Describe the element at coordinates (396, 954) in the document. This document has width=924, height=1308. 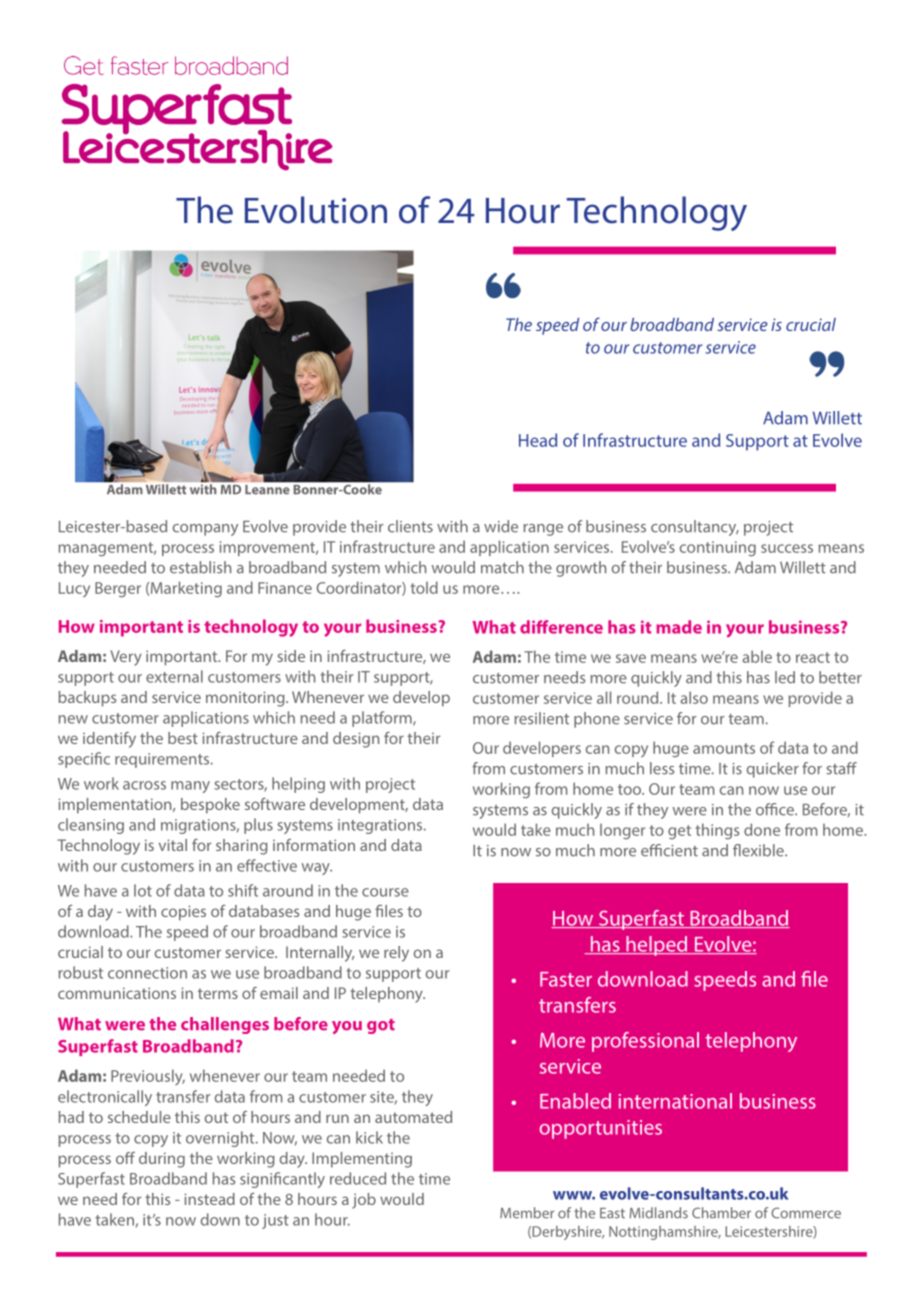
I see `rely` at that location.
